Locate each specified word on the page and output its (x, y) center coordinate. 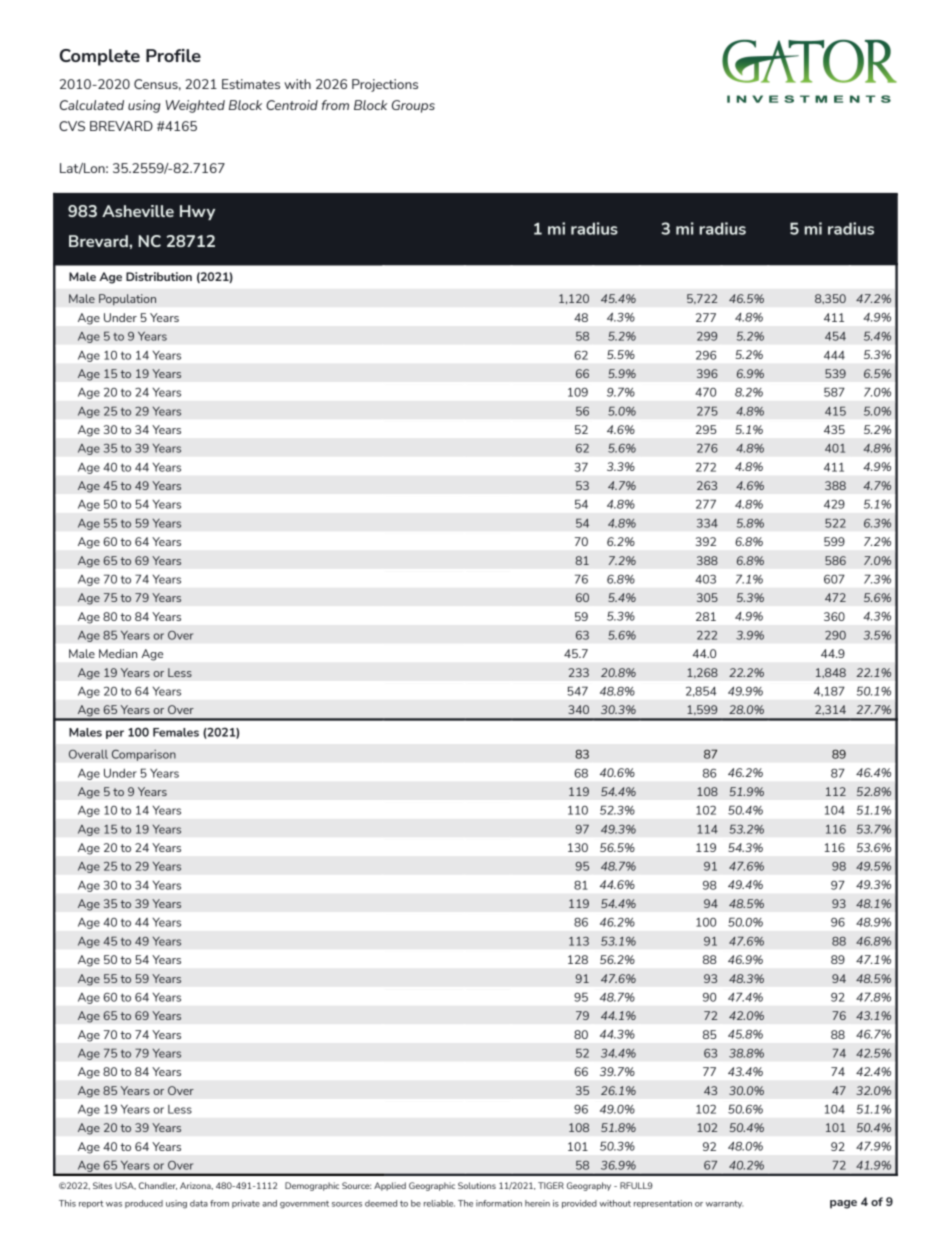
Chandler (158, 1186)
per (115, 734)
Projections (385, 85)
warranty (724, 1204)
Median (118, 653)
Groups (413, 106)
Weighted (195, 106)
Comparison (144, 755)
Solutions (477, 1185)
